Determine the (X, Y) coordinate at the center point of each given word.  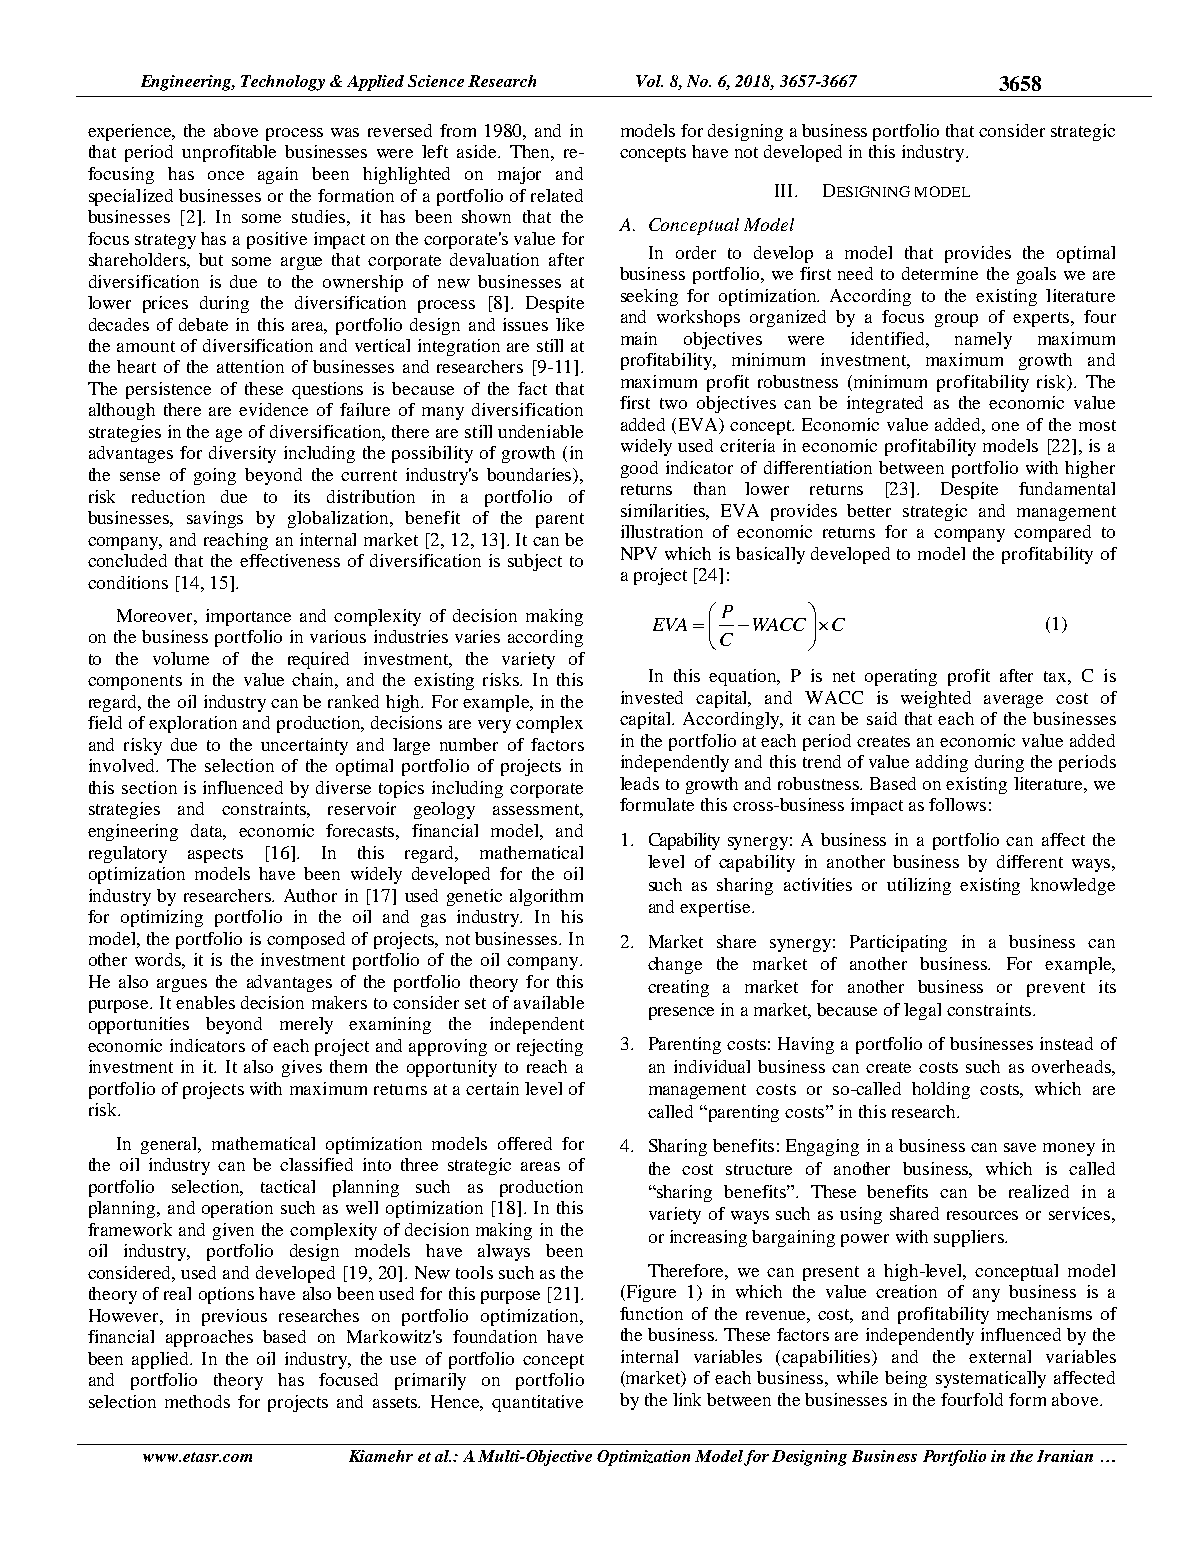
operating (901, 677)
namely (983, 340)
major (519, 175)
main (639, 338)
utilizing (919, 886)
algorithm (546, 897)
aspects (215, 855)
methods (197, 1401)
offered (525, 1143)
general (171, 1145)
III (785, 190)
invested (652, 697)
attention (250, 366)
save (1020, 1147)
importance (248, 617)
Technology (283, 83)
